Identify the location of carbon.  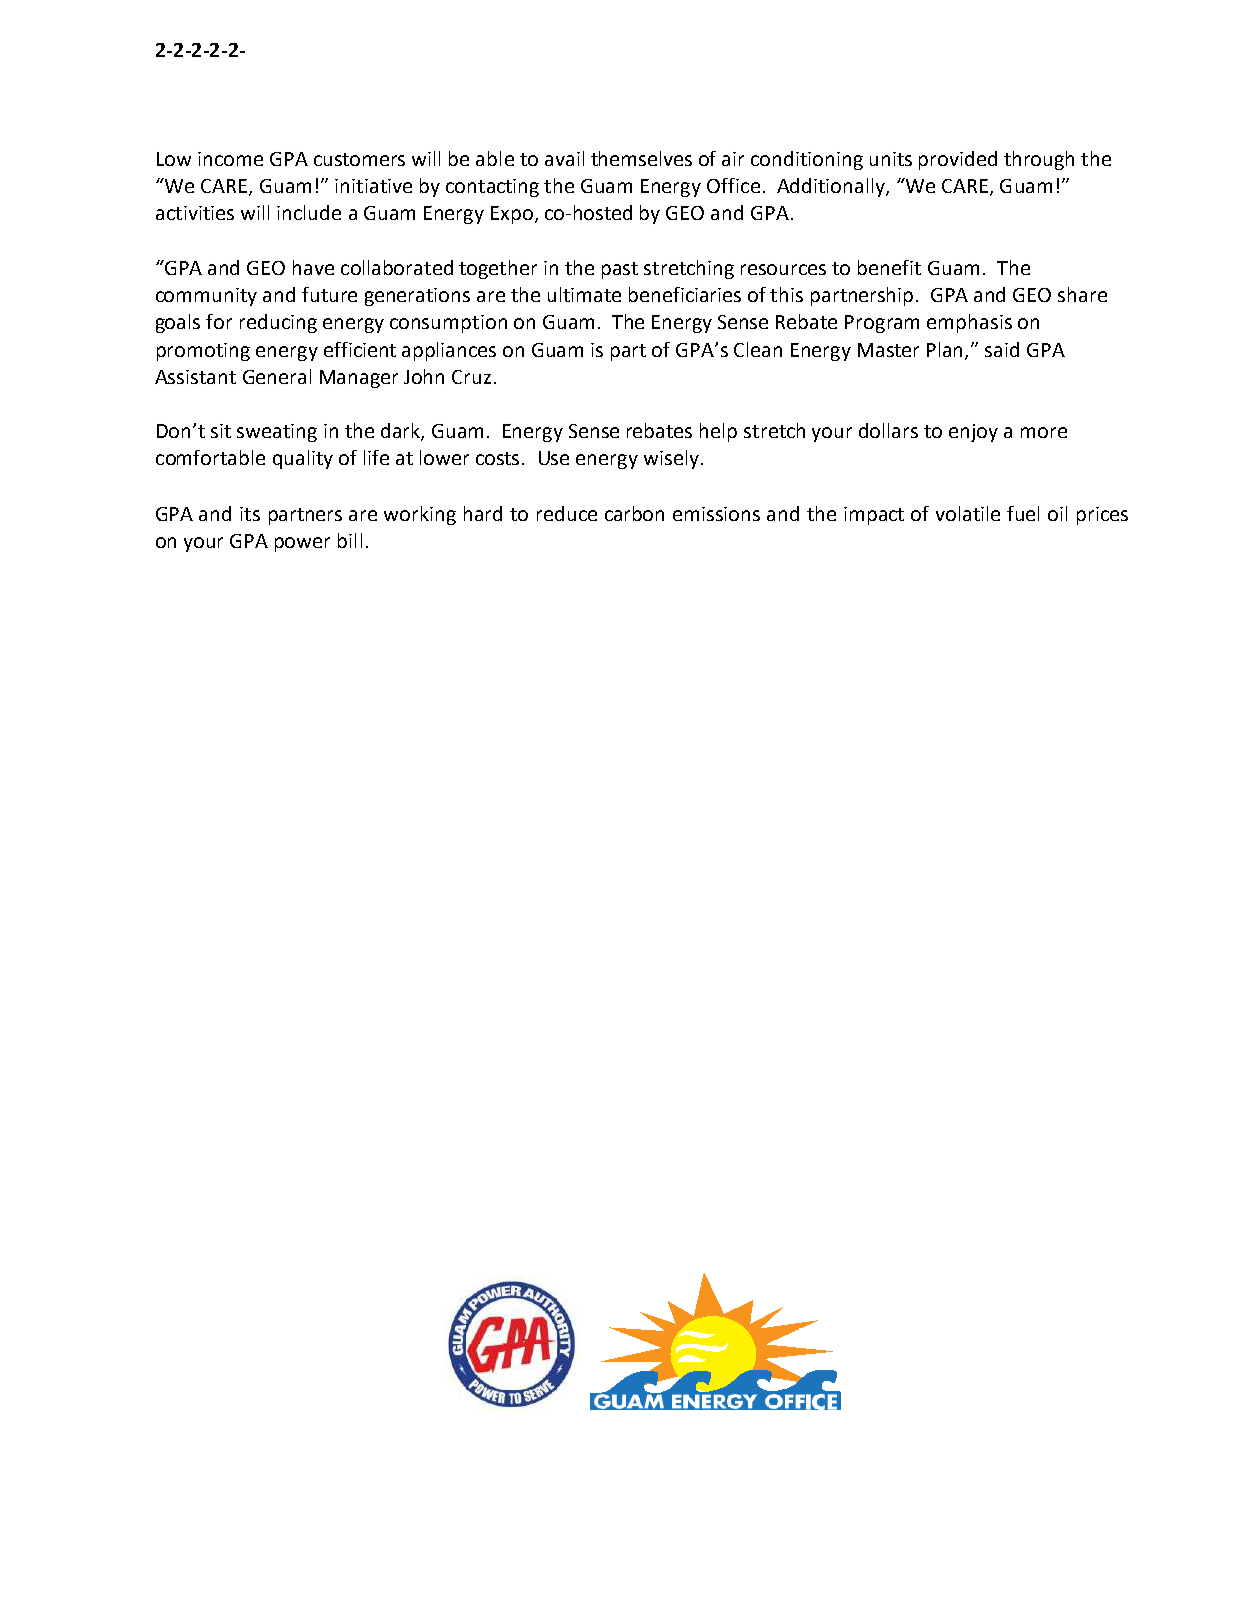
(634, 513).
